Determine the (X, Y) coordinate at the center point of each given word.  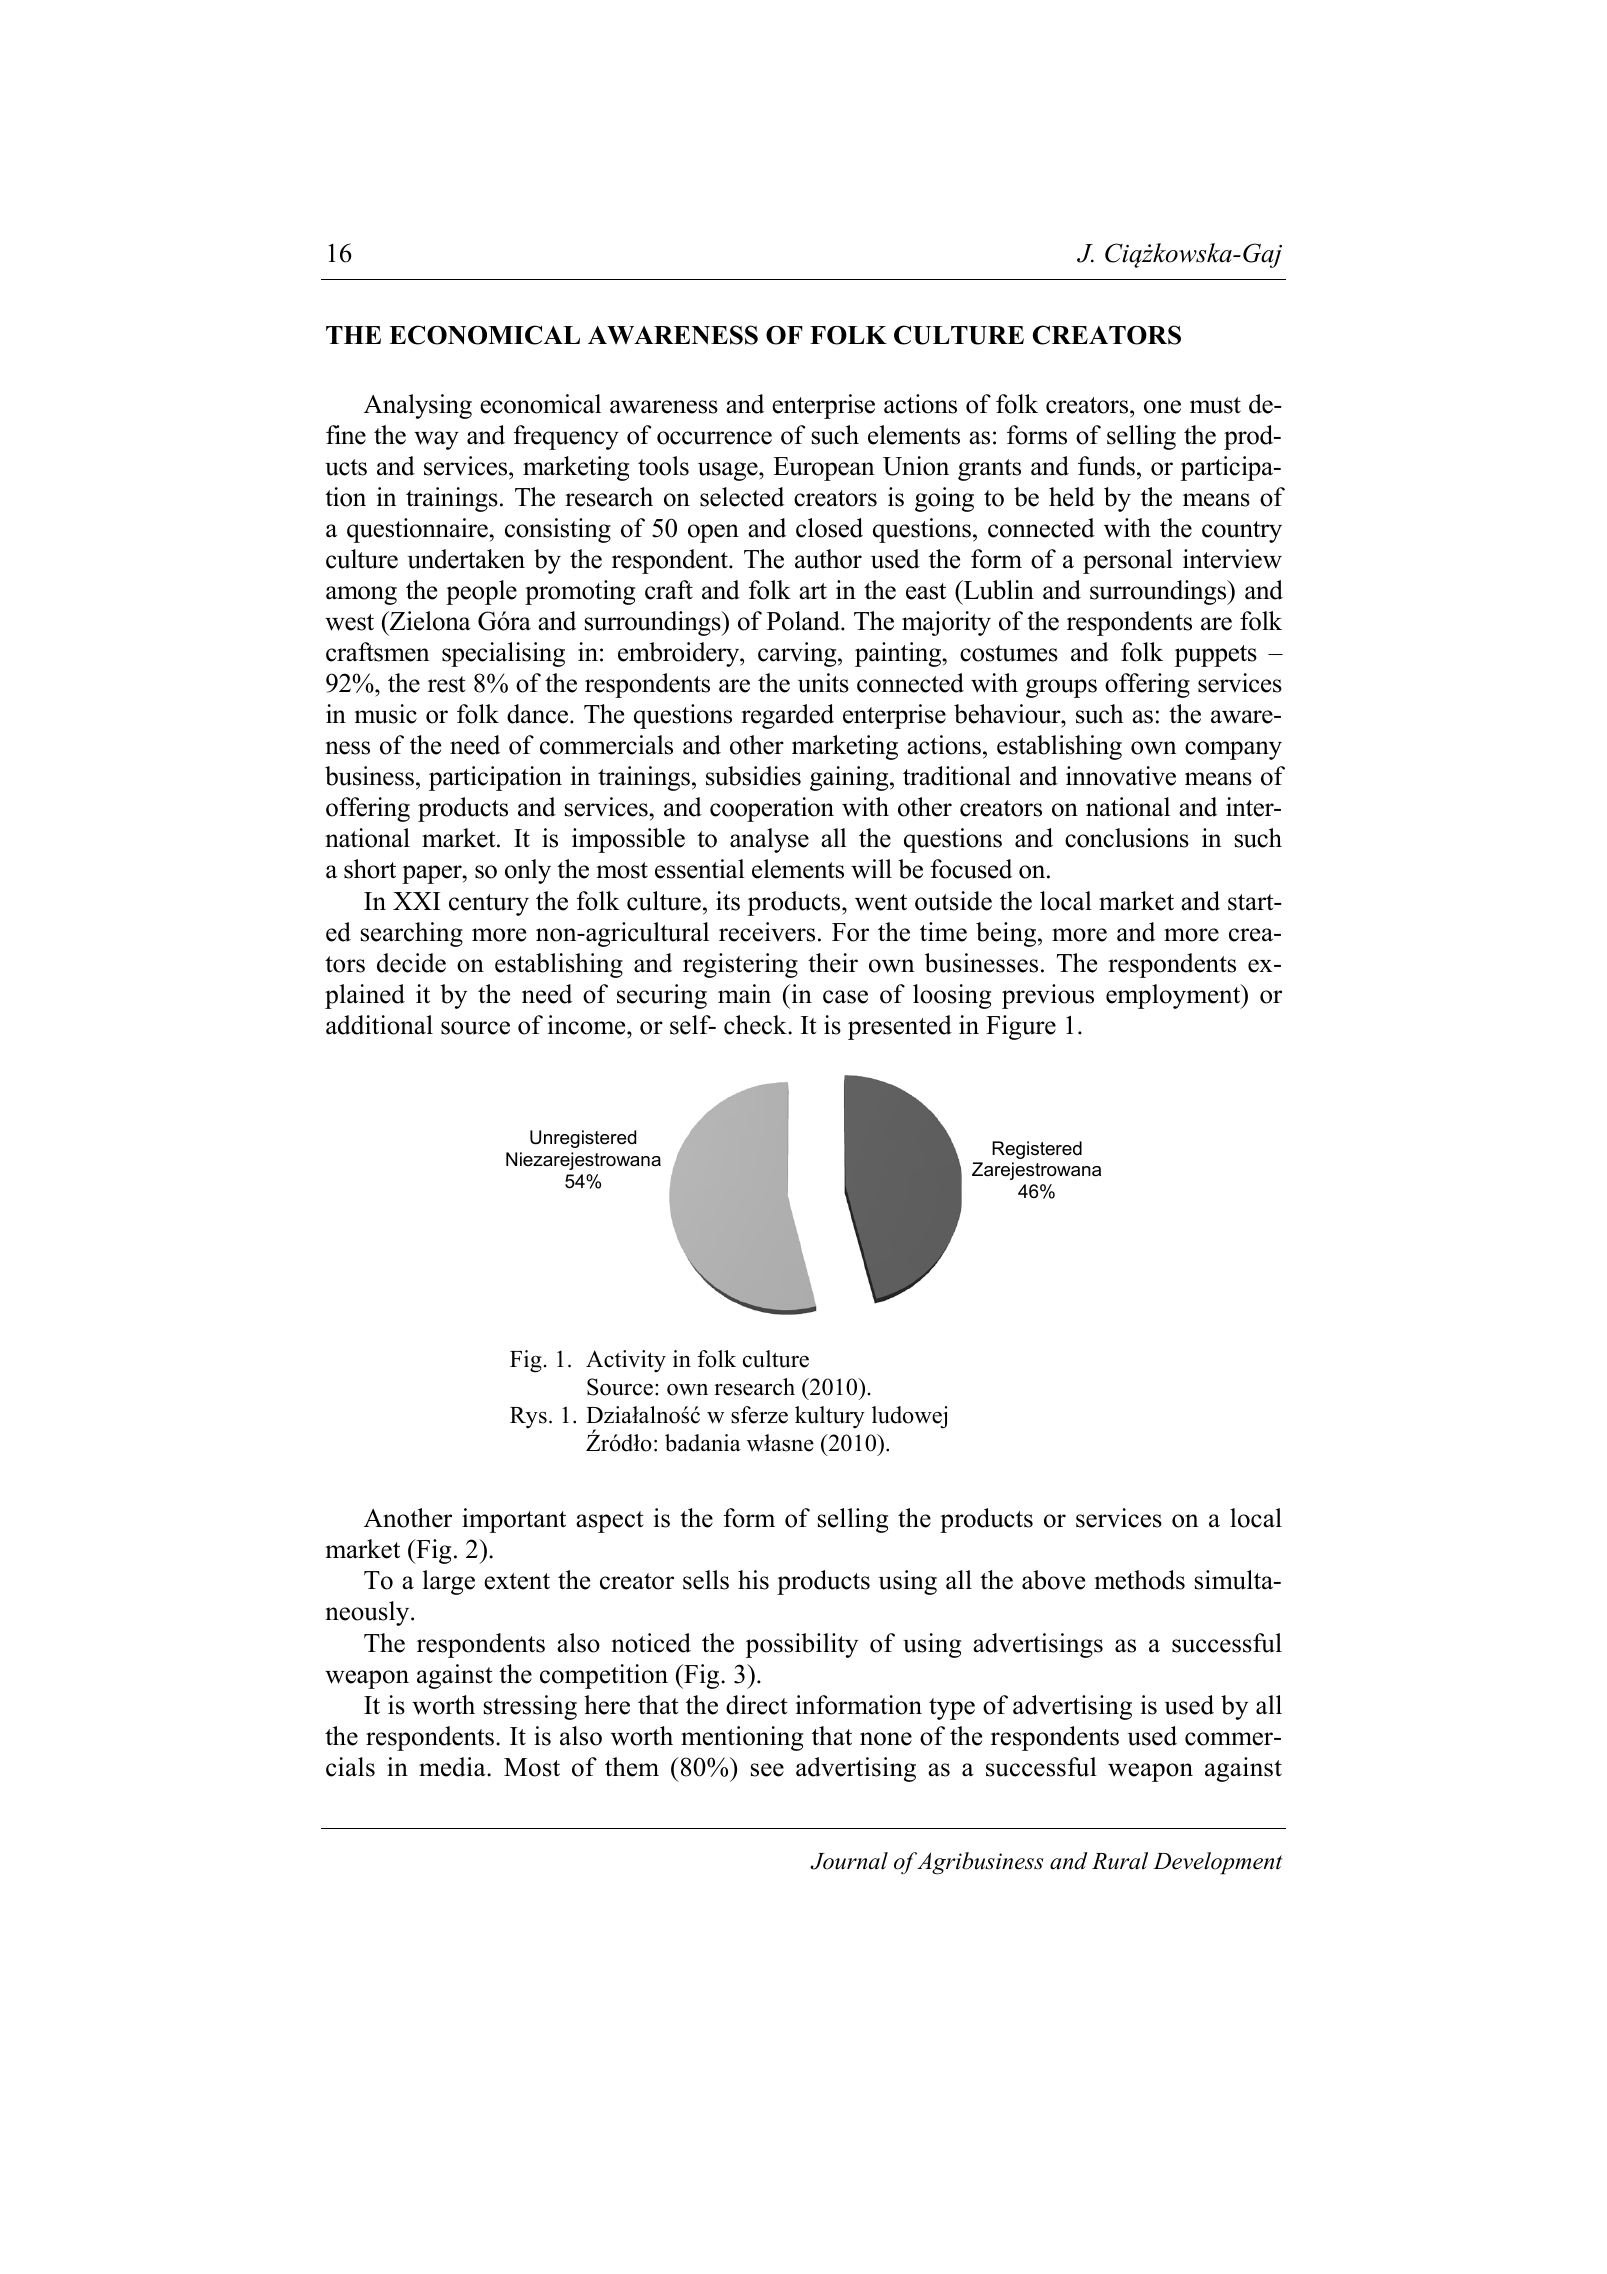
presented (900, 1027)
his (753, 1580)
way (436, 440)
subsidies (753, 776)
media (453, 1767)
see (767, 1770)
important (514, 1520)
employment (1174, 996)
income (588, 1025)
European (824, 469)
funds (1108, 466)
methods (1139, 1580)
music (385, 714)
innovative (1121, 776)
